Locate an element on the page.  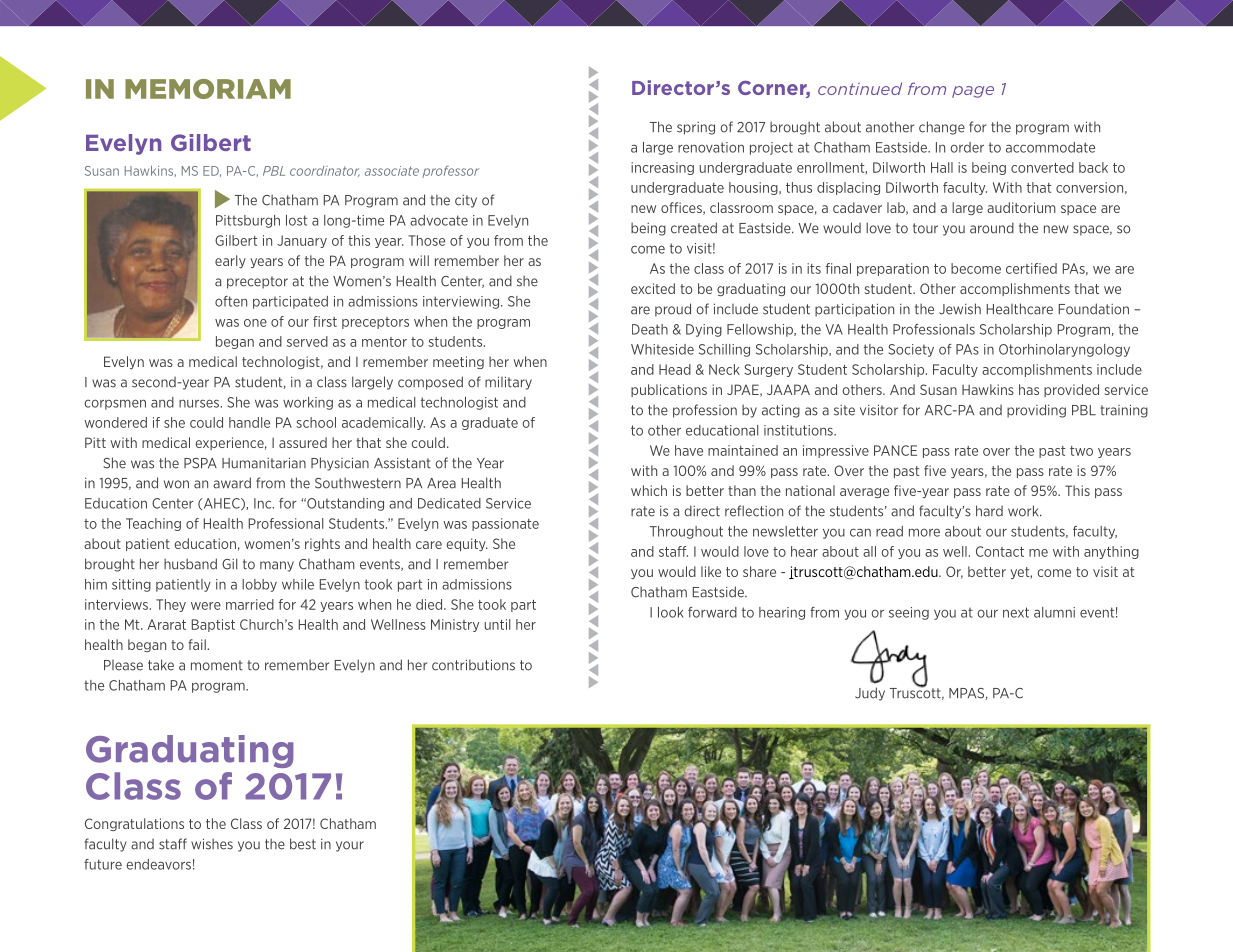
moment is located at coordinates (217, 665).
